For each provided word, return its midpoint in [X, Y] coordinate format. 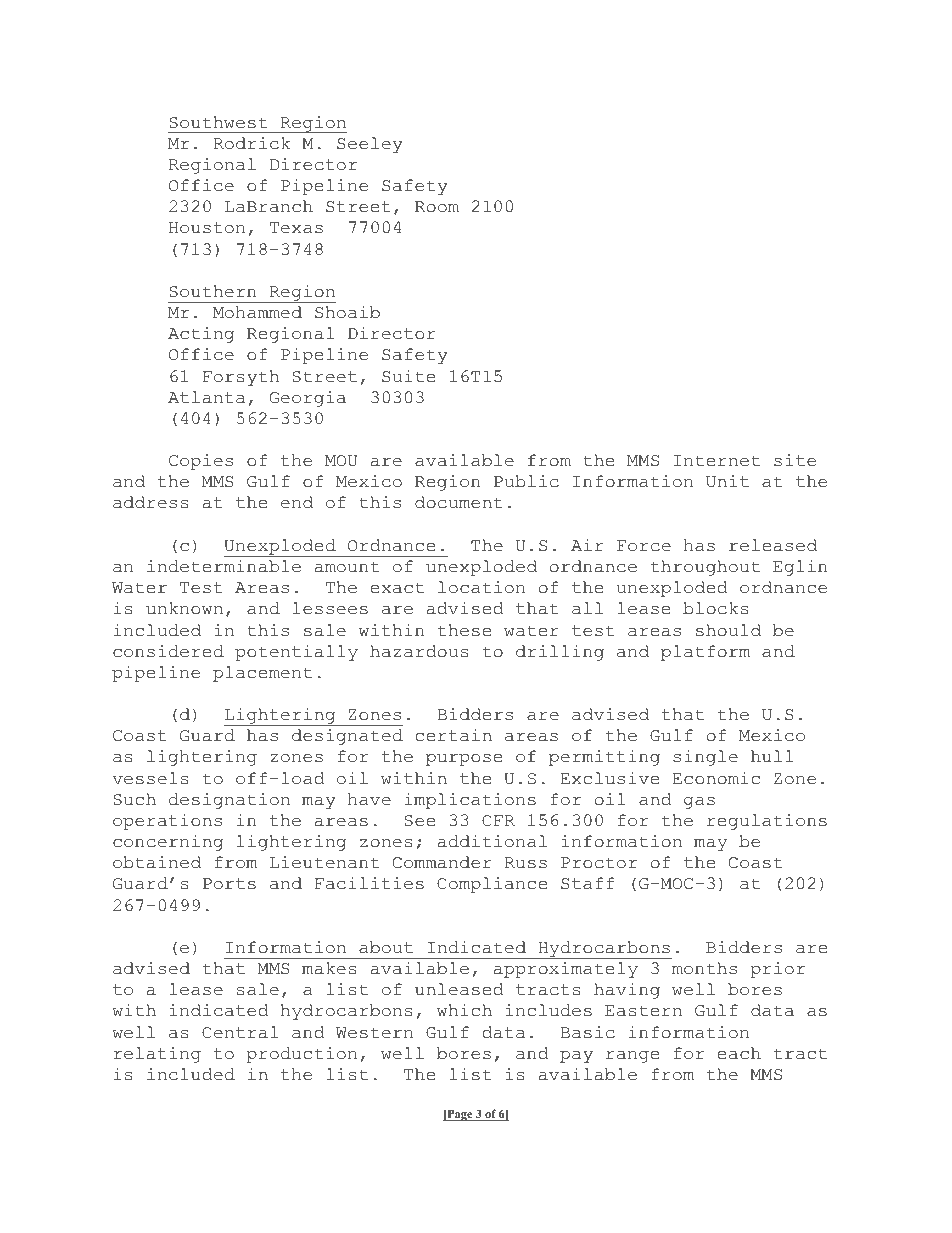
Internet [717, 461]
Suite [408, 376]
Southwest [218, 122]
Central [240, 1032]
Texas [296, 228]
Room [437, 207]
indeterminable [224, 566]
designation [229, 801]
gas [699, 803]
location [481, 587]
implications [470, 801]
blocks [716, 608]
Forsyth [241, 378]
